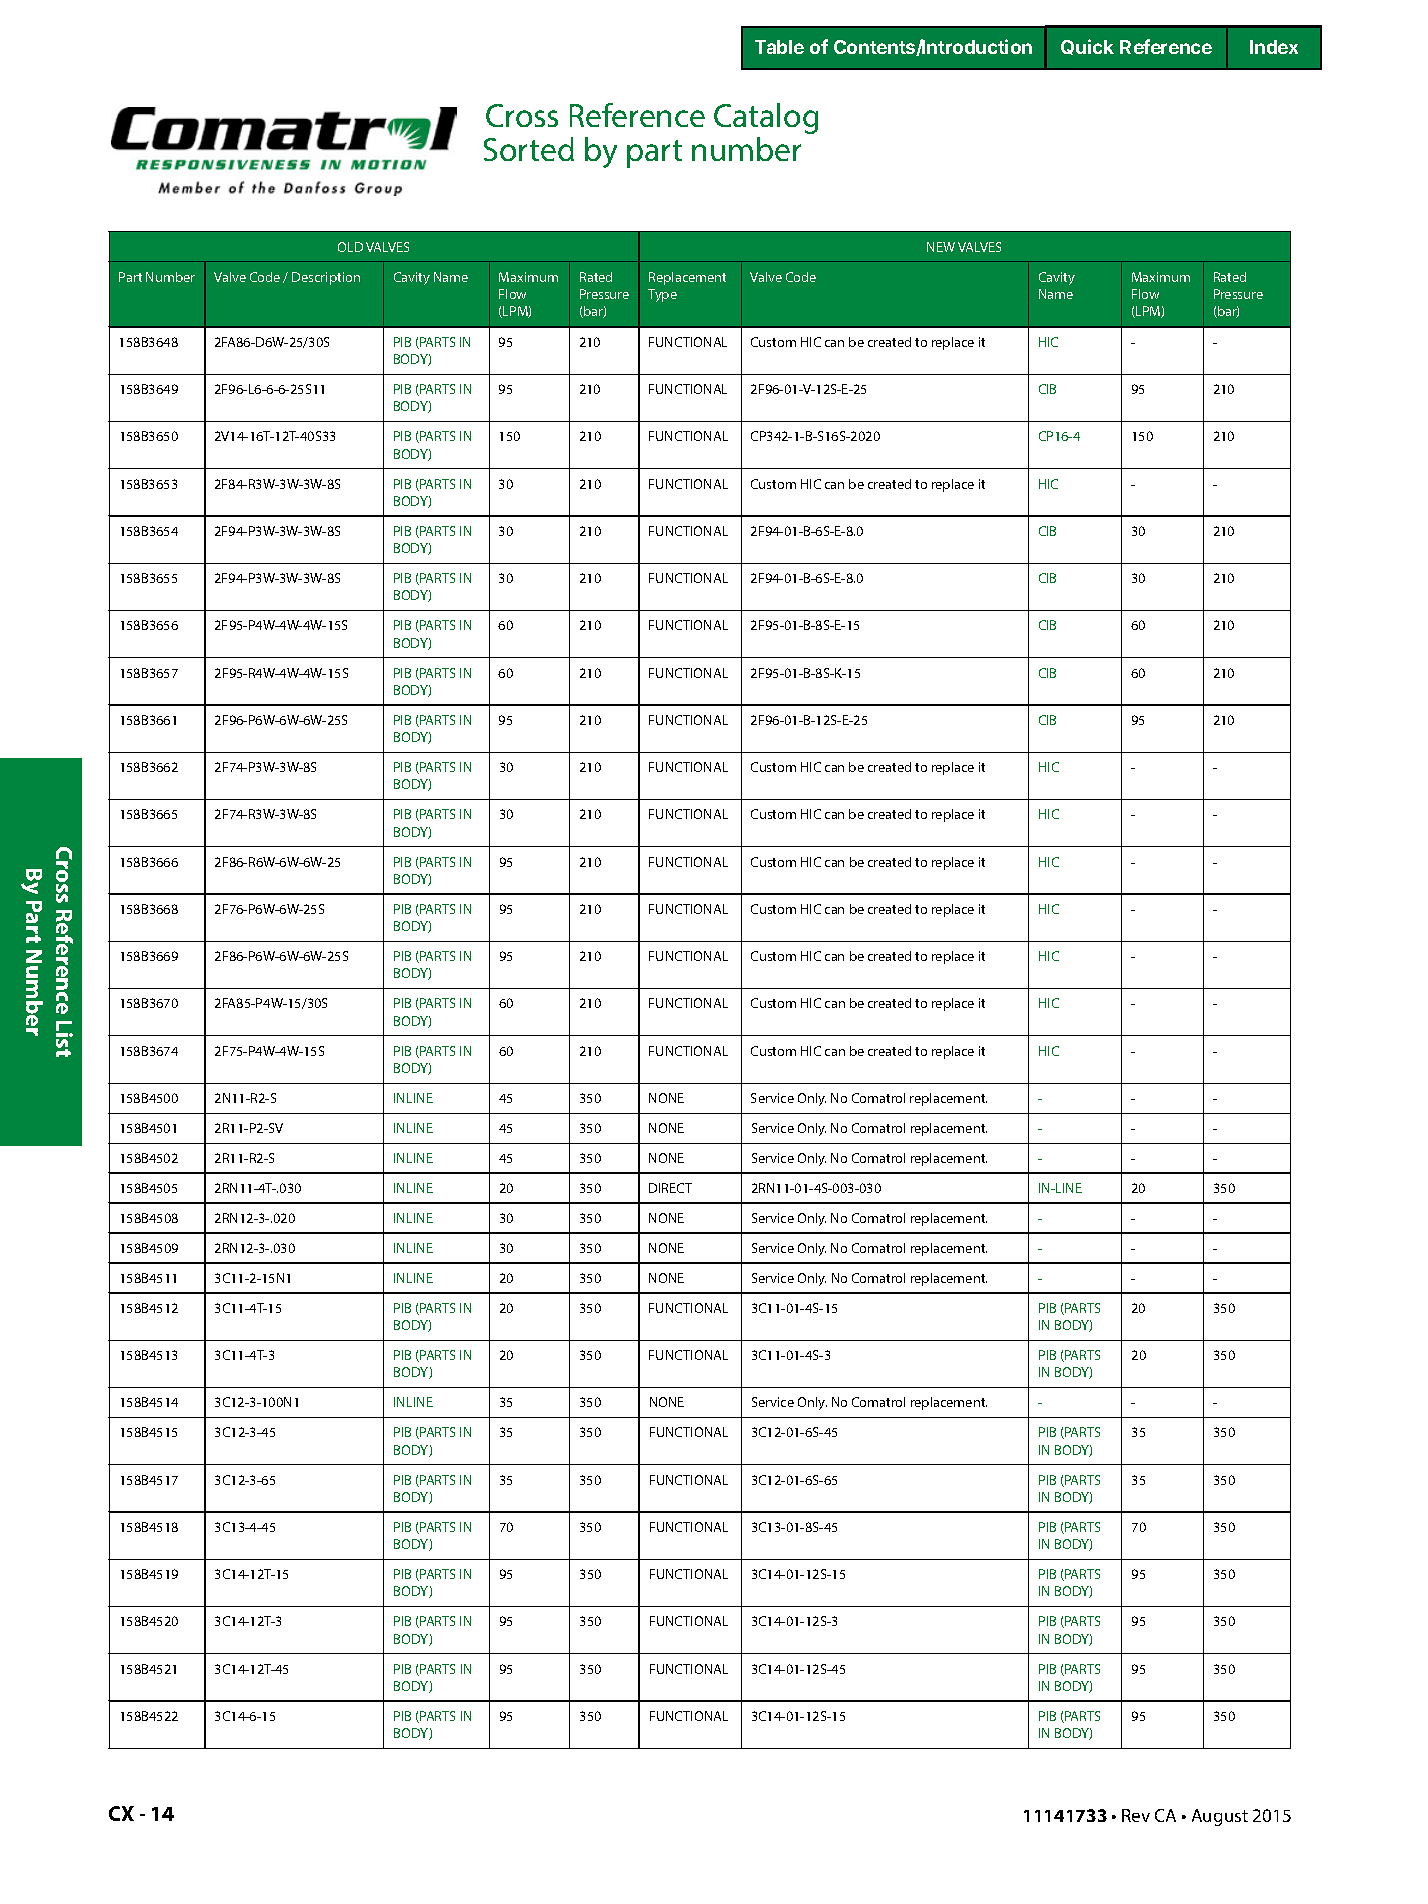  Describe the element at coordinates (1136, 1815) in the page. I see `Rev` at that location.
